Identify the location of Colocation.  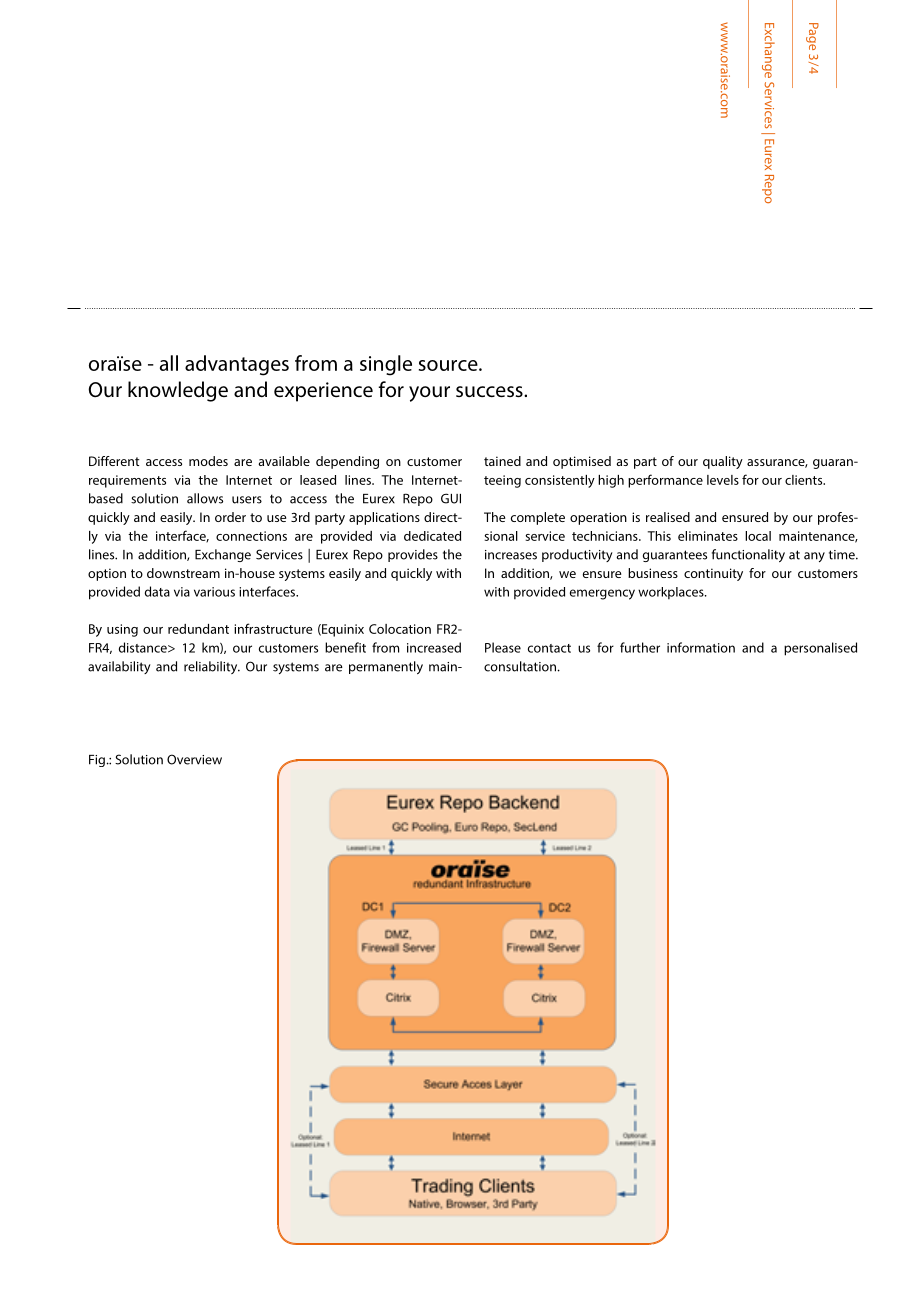
(400, 629).
